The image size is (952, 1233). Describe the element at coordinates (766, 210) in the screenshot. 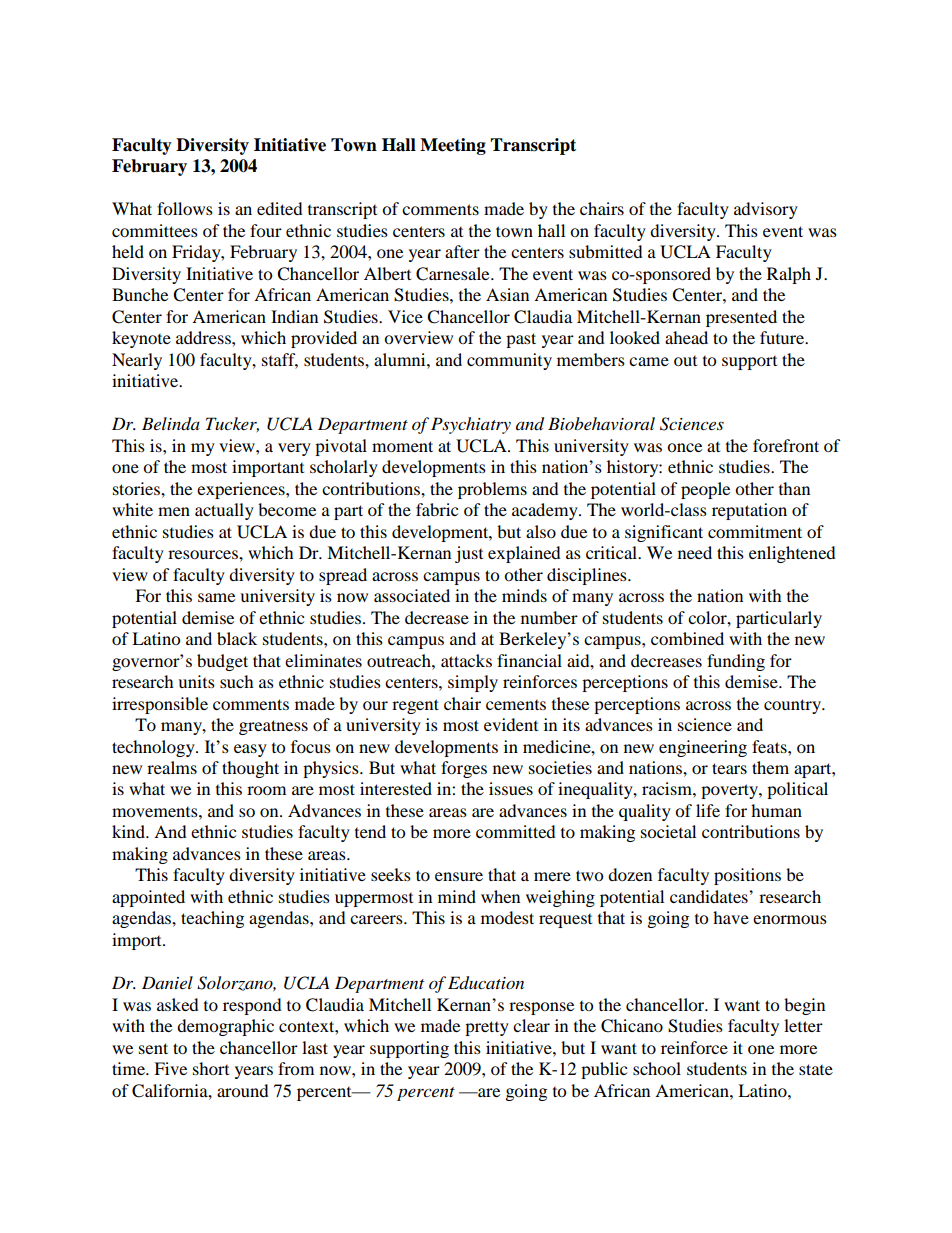

I see `advisory` at that location.
